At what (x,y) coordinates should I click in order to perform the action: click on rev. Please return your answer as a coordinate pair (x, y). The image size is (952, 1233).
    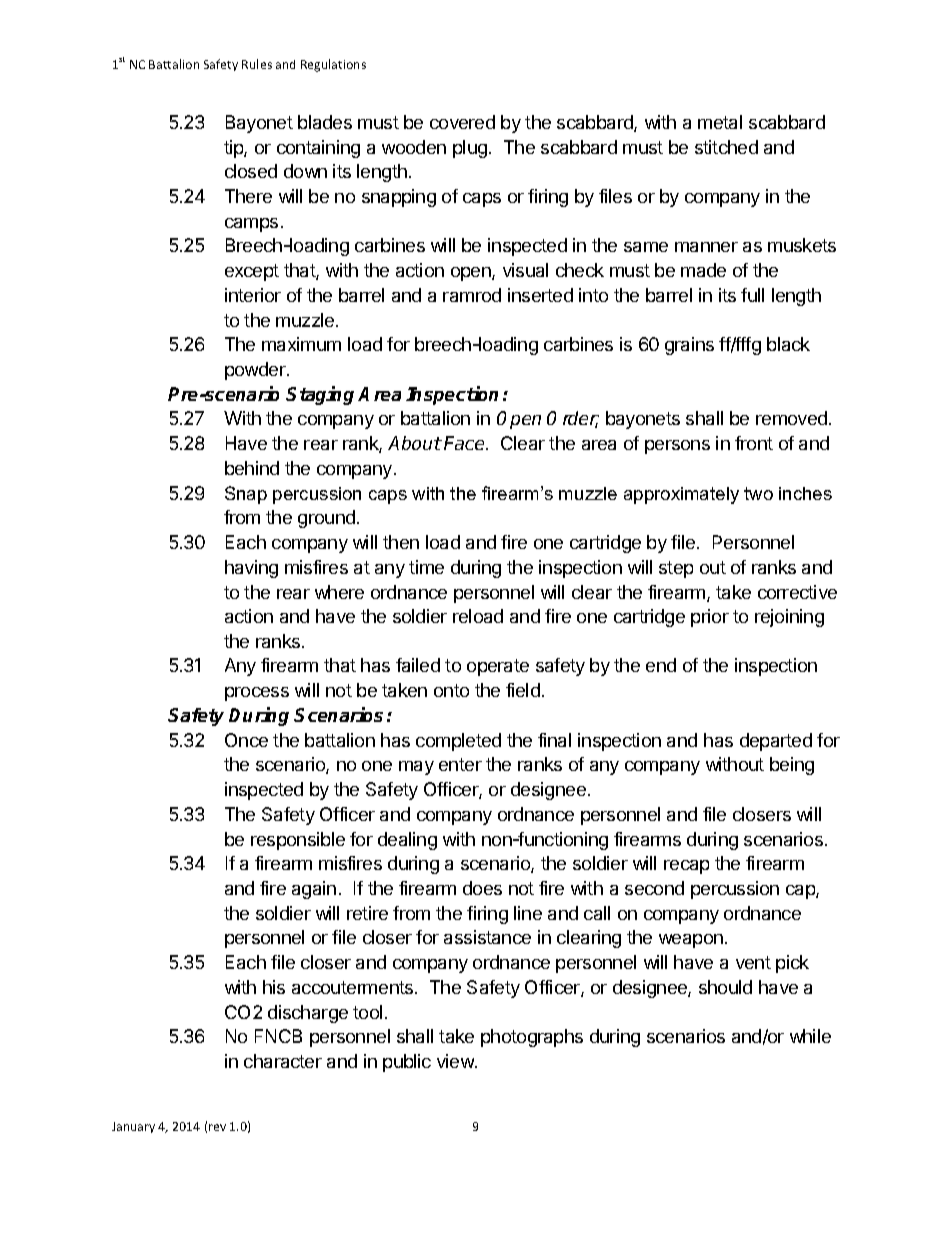
    Looking at the image, I should click on (217, 1127).
